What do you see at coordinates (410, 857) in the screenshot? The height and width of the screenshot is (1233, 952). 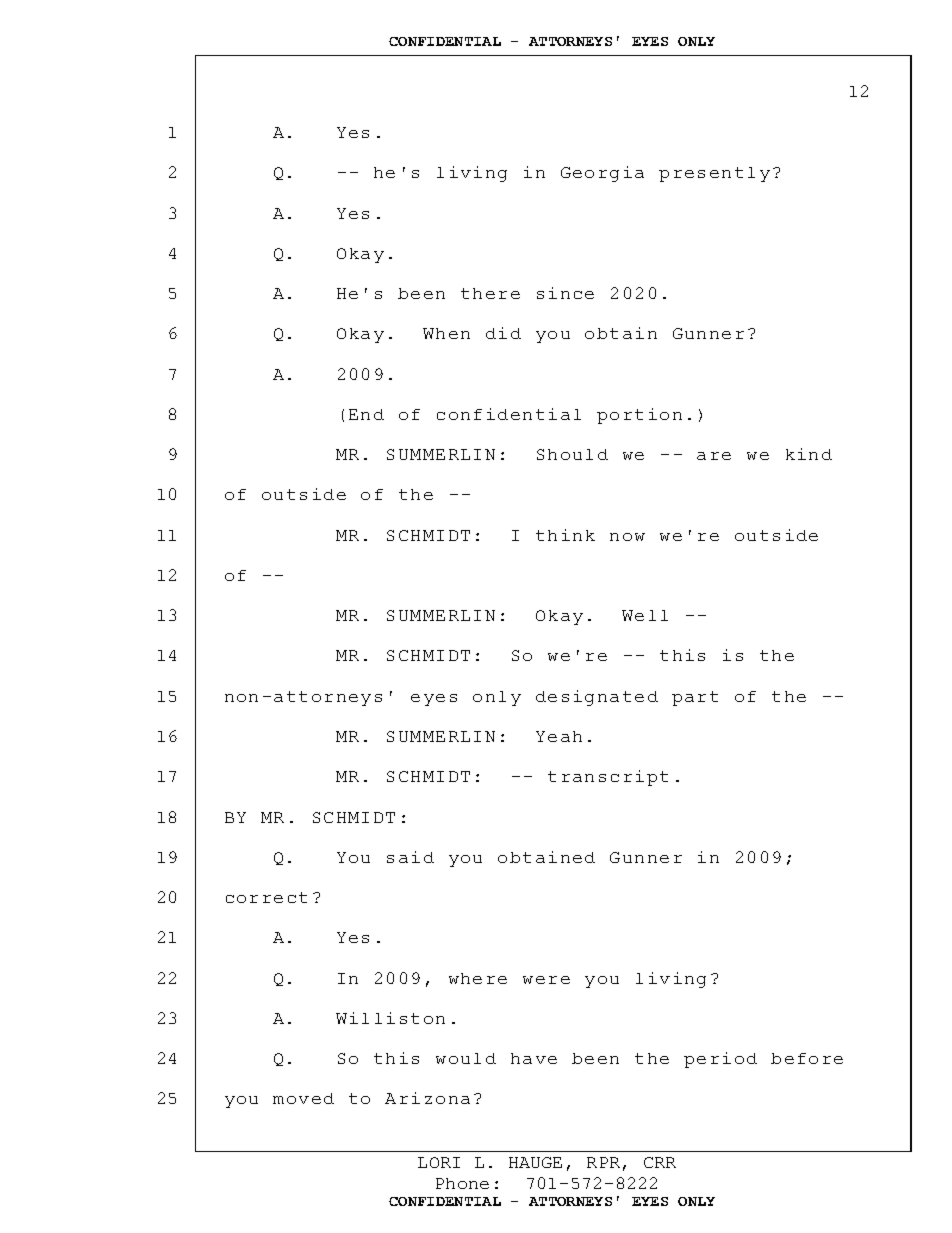 I see `said` at bounding box center [410, 857].
